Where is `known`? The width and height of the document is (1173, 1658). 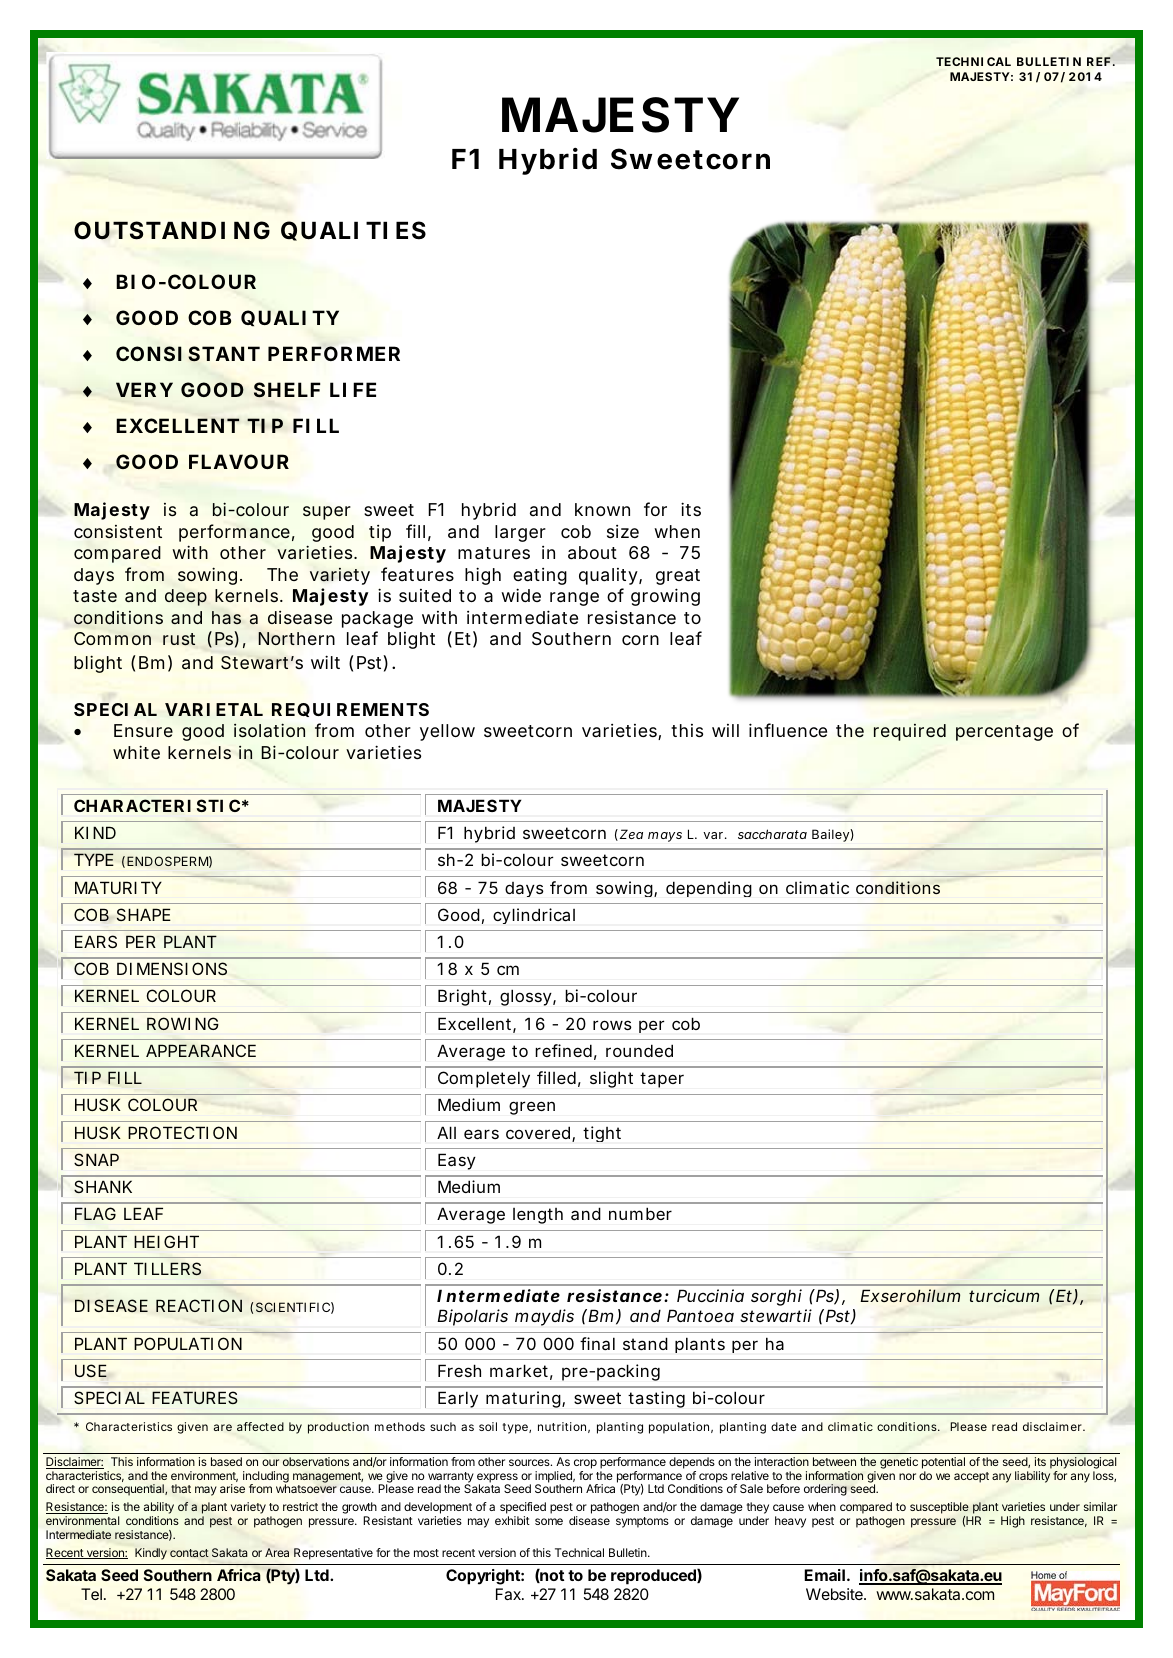 known is located at coordinates (602, 509).
